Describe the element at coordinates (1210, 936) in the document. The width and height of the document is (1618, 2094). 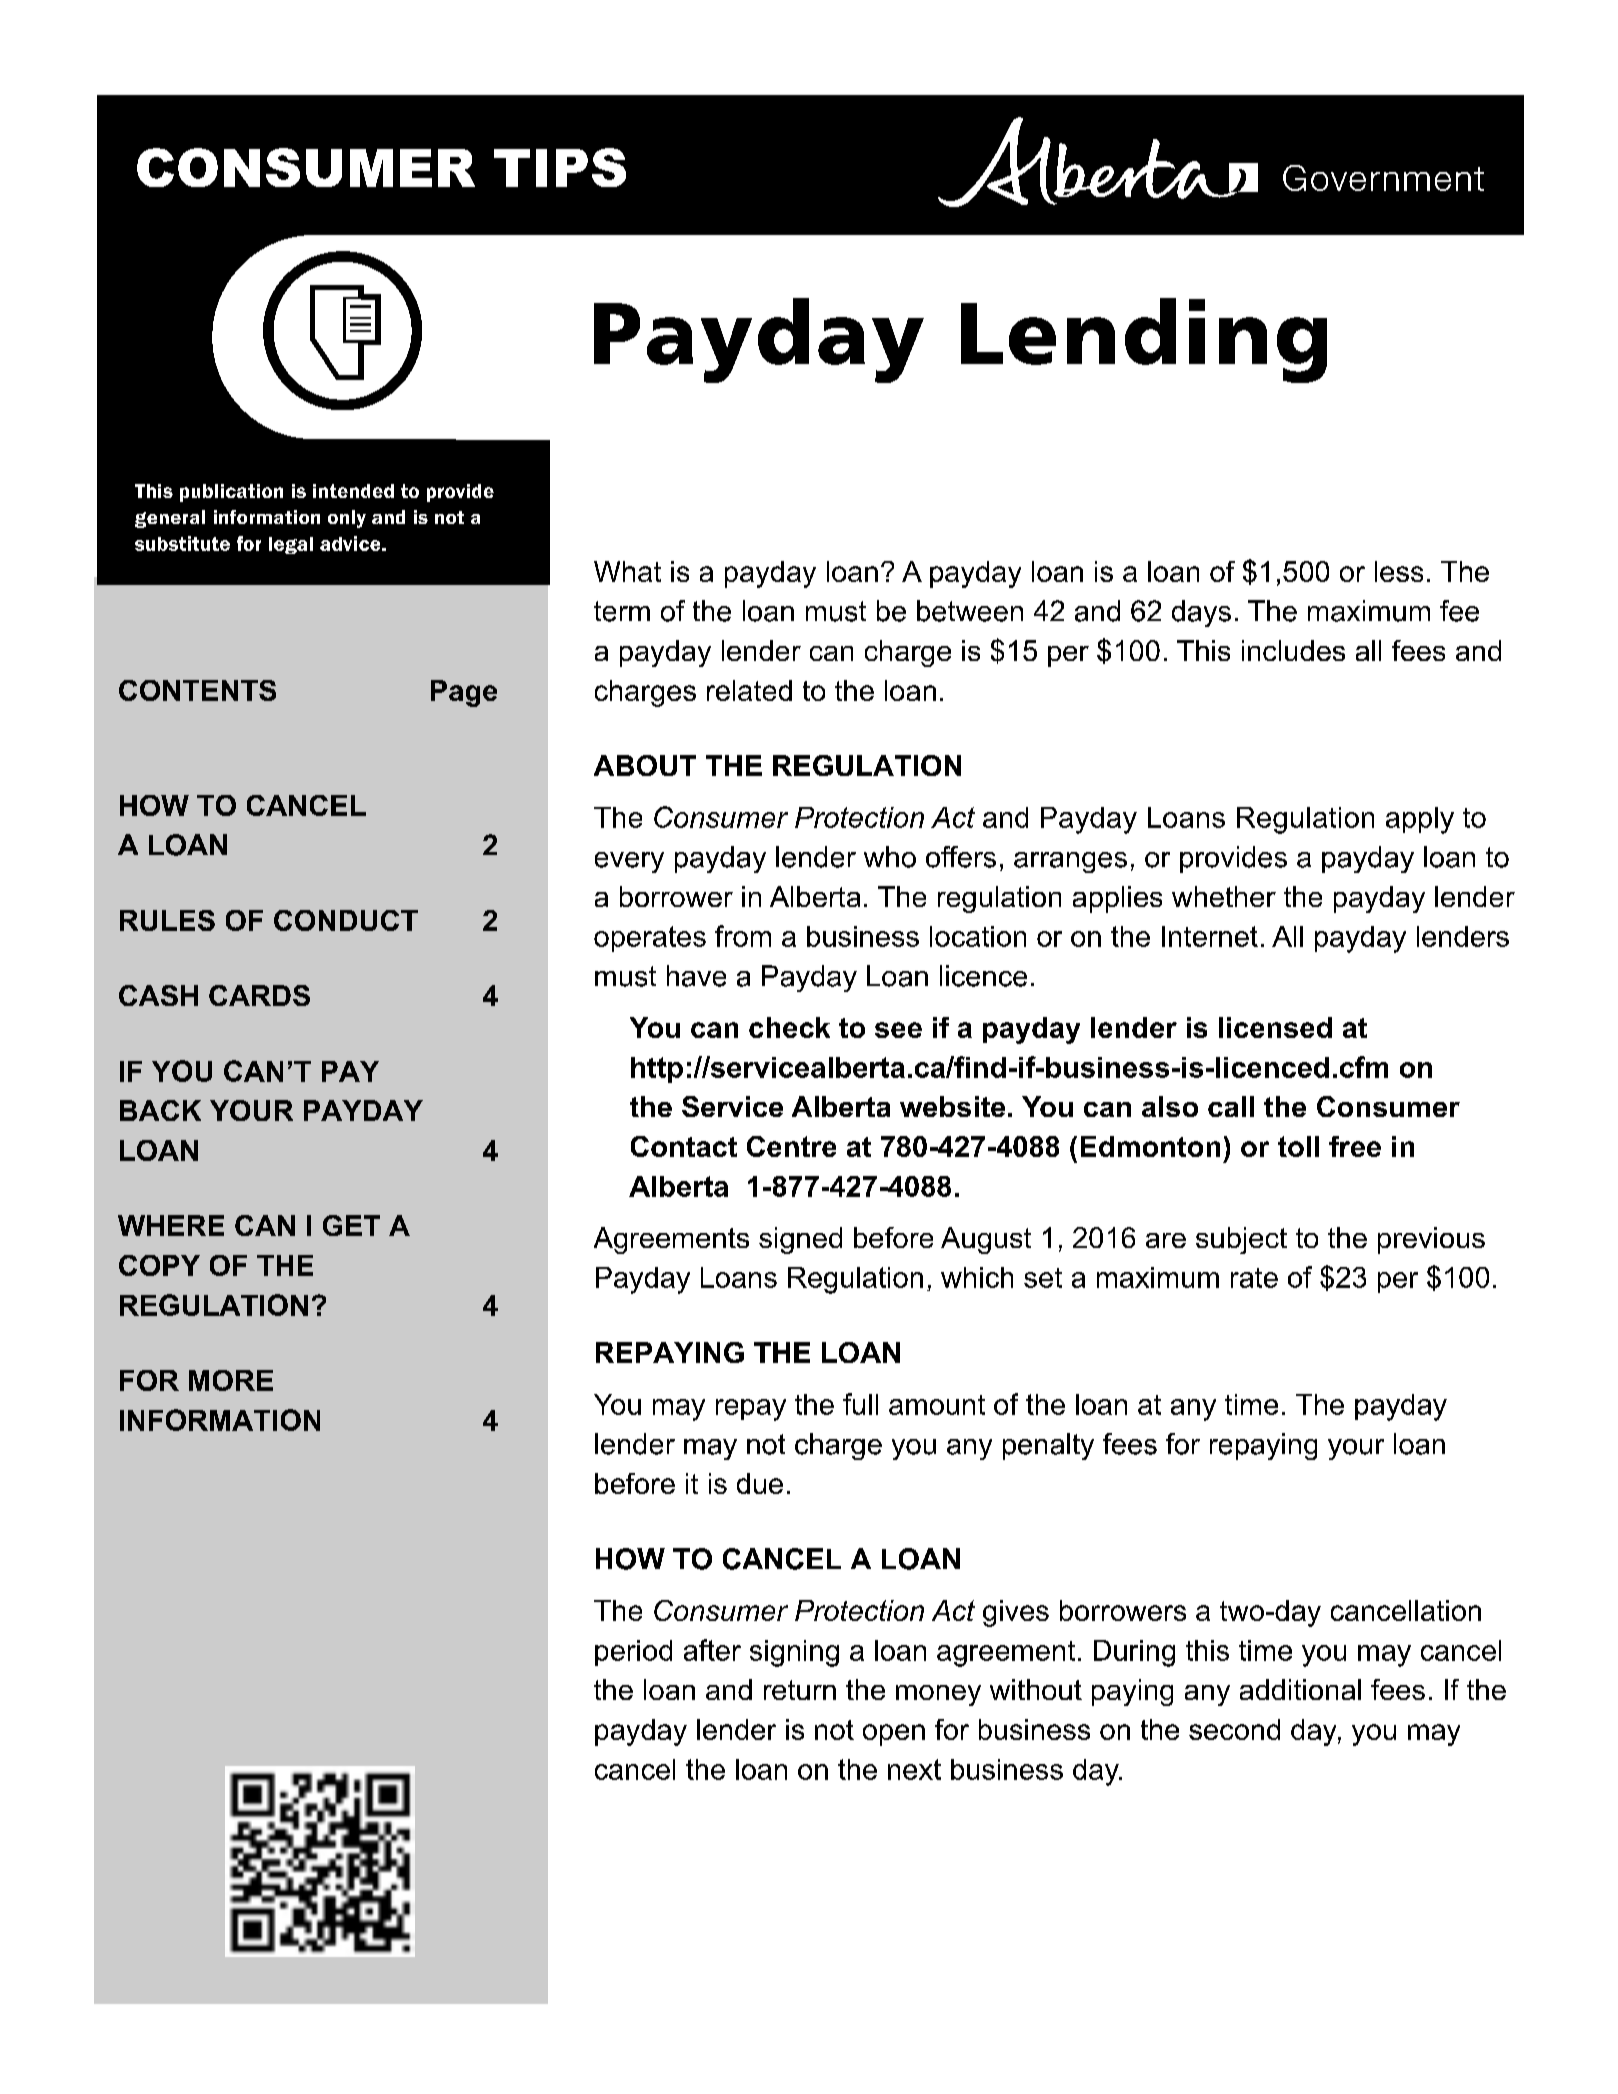
I see `Internet` at that location.
